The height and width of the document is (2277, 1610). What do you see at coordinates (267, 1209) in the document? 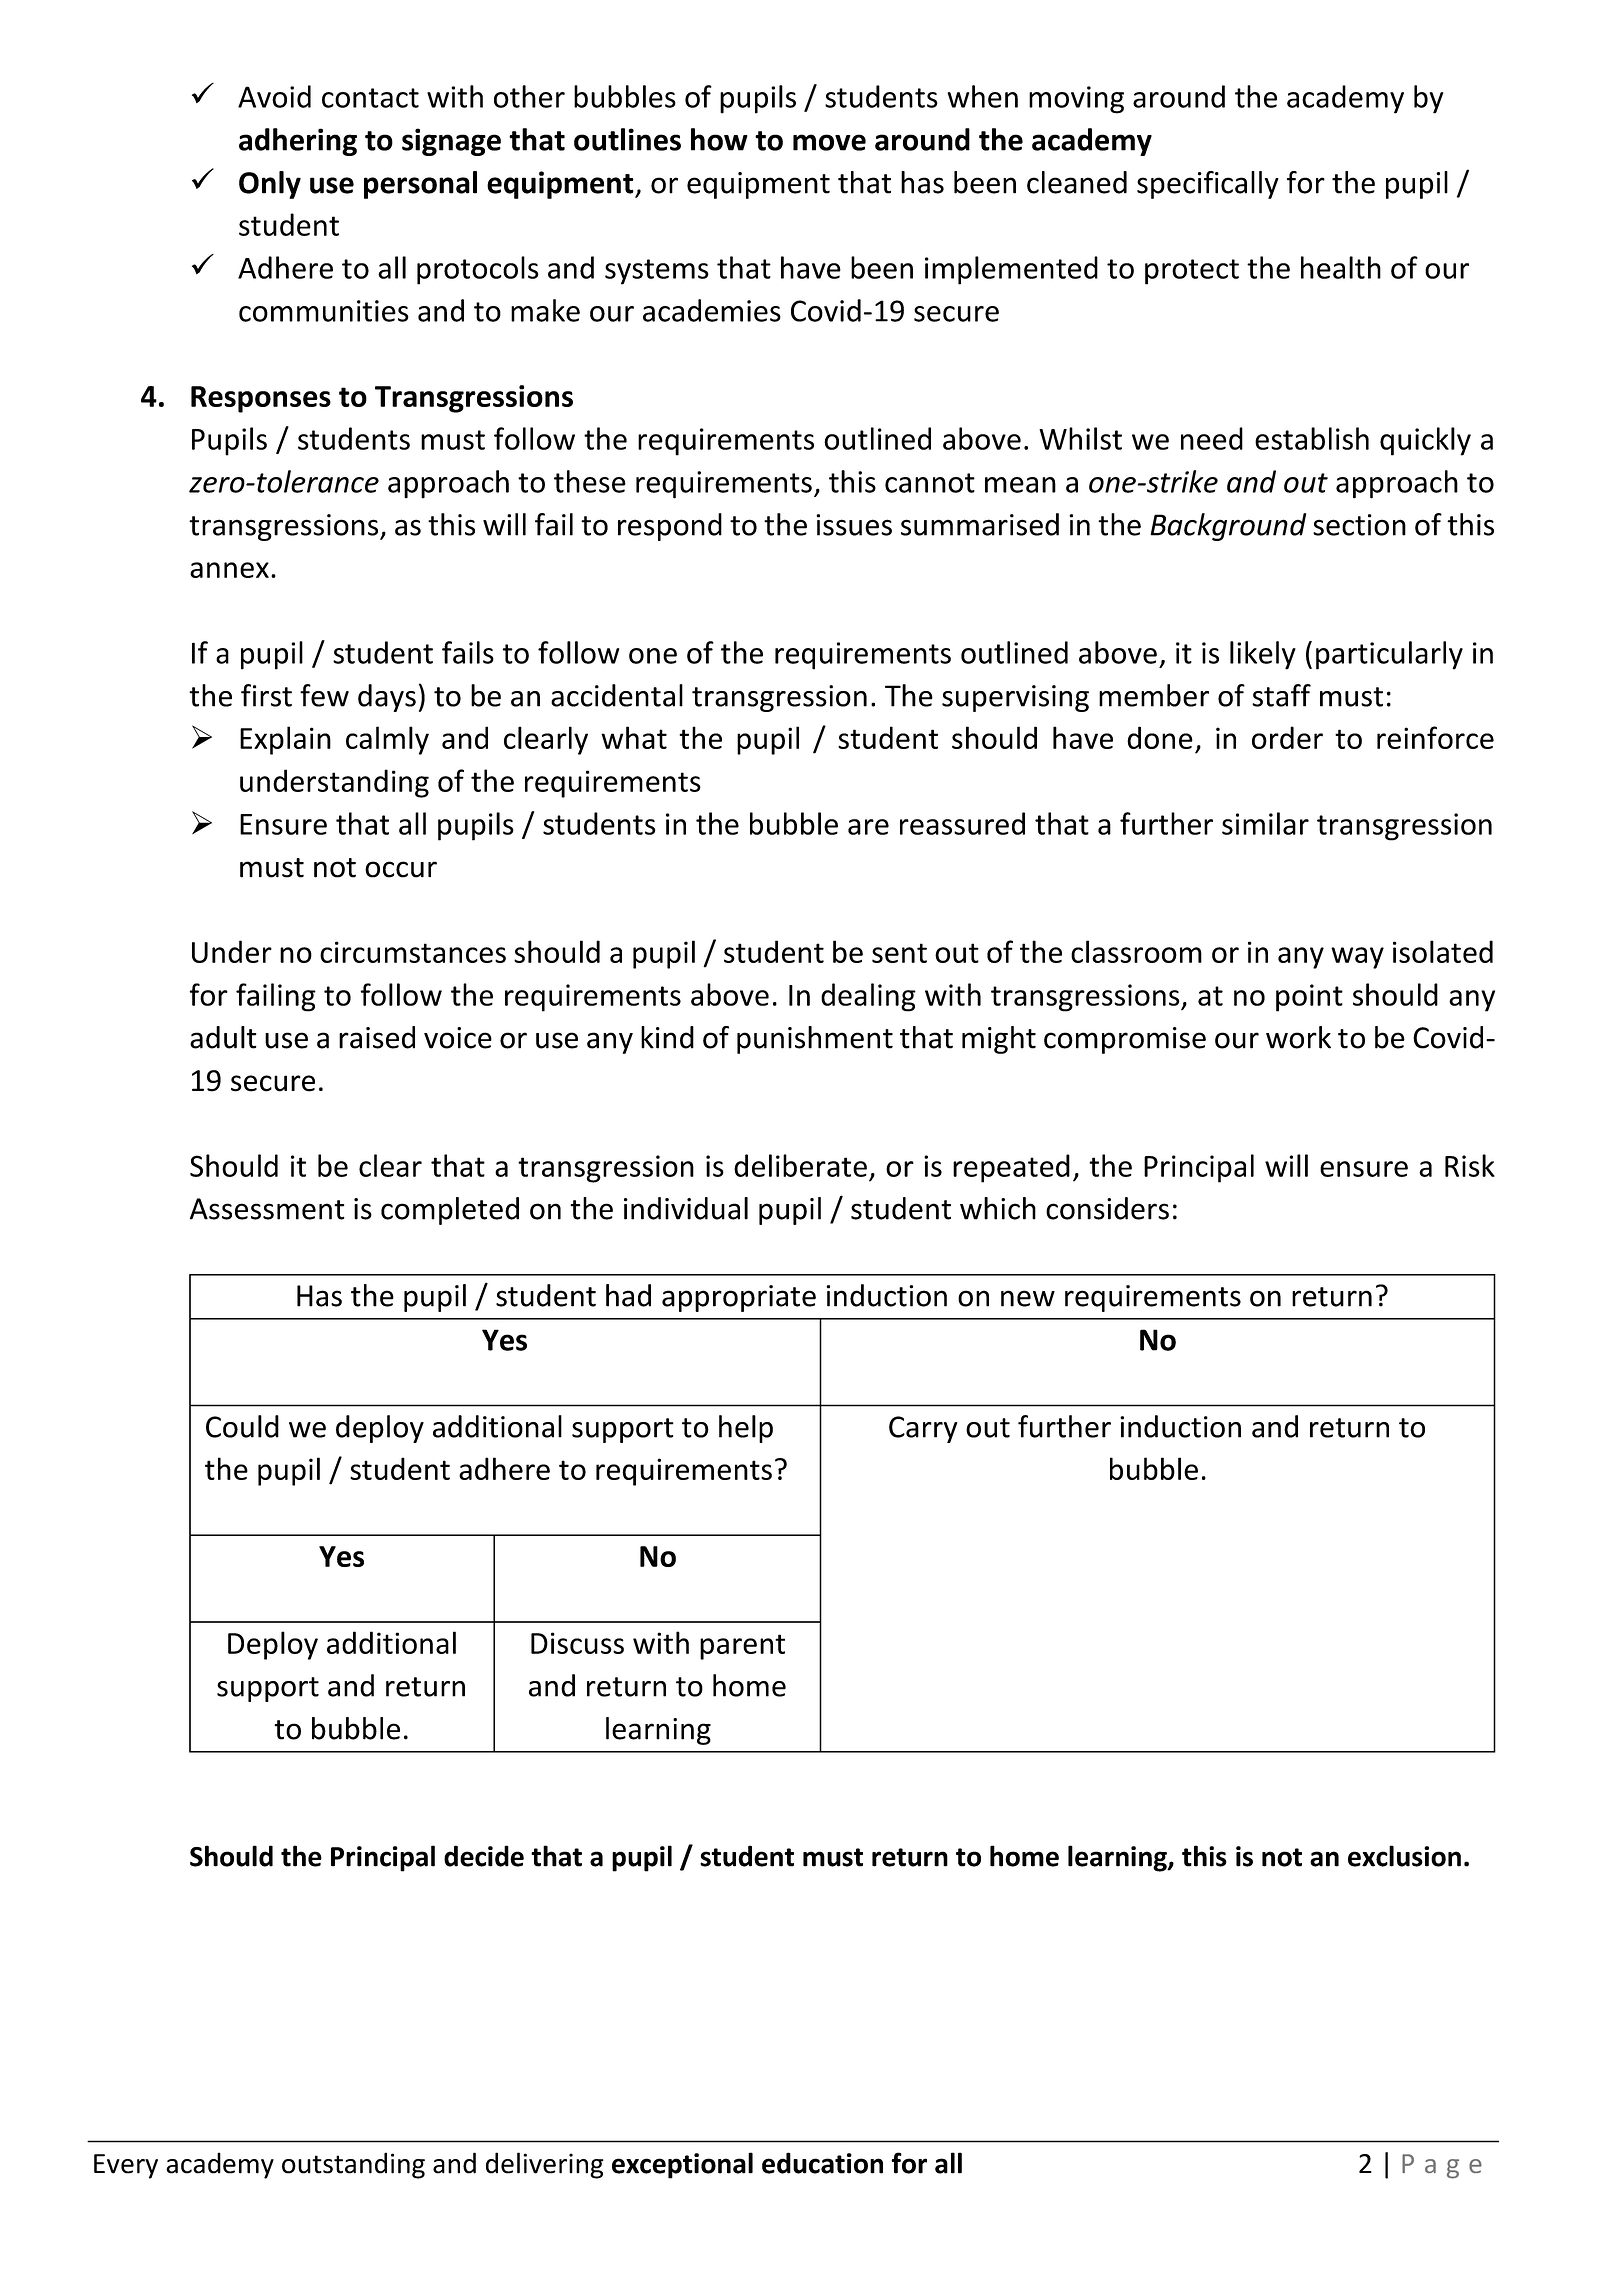
I see `Assessment` at bounding box center [267, 1209].
